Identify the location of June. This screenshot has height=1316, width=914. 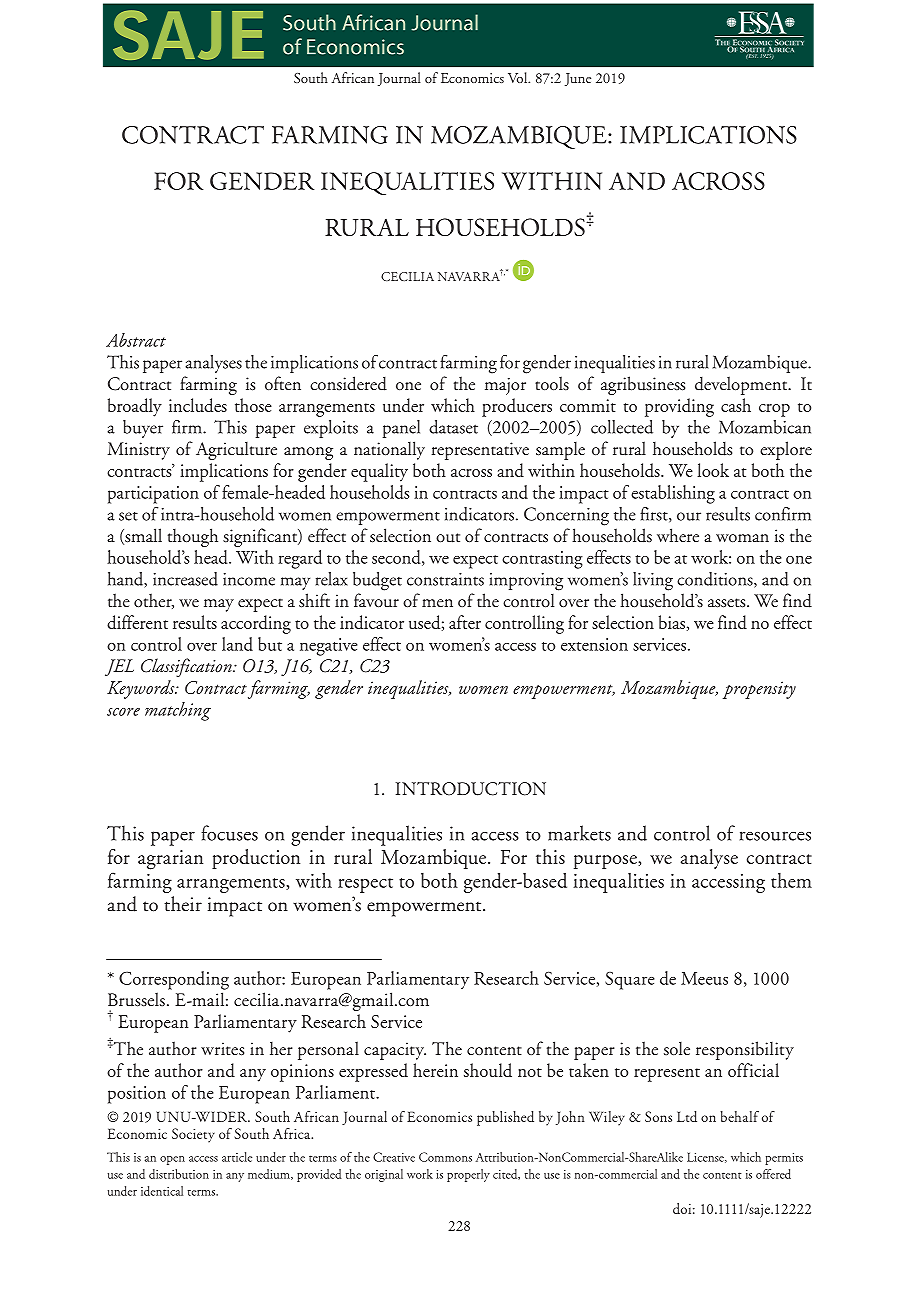
(578, 79).
